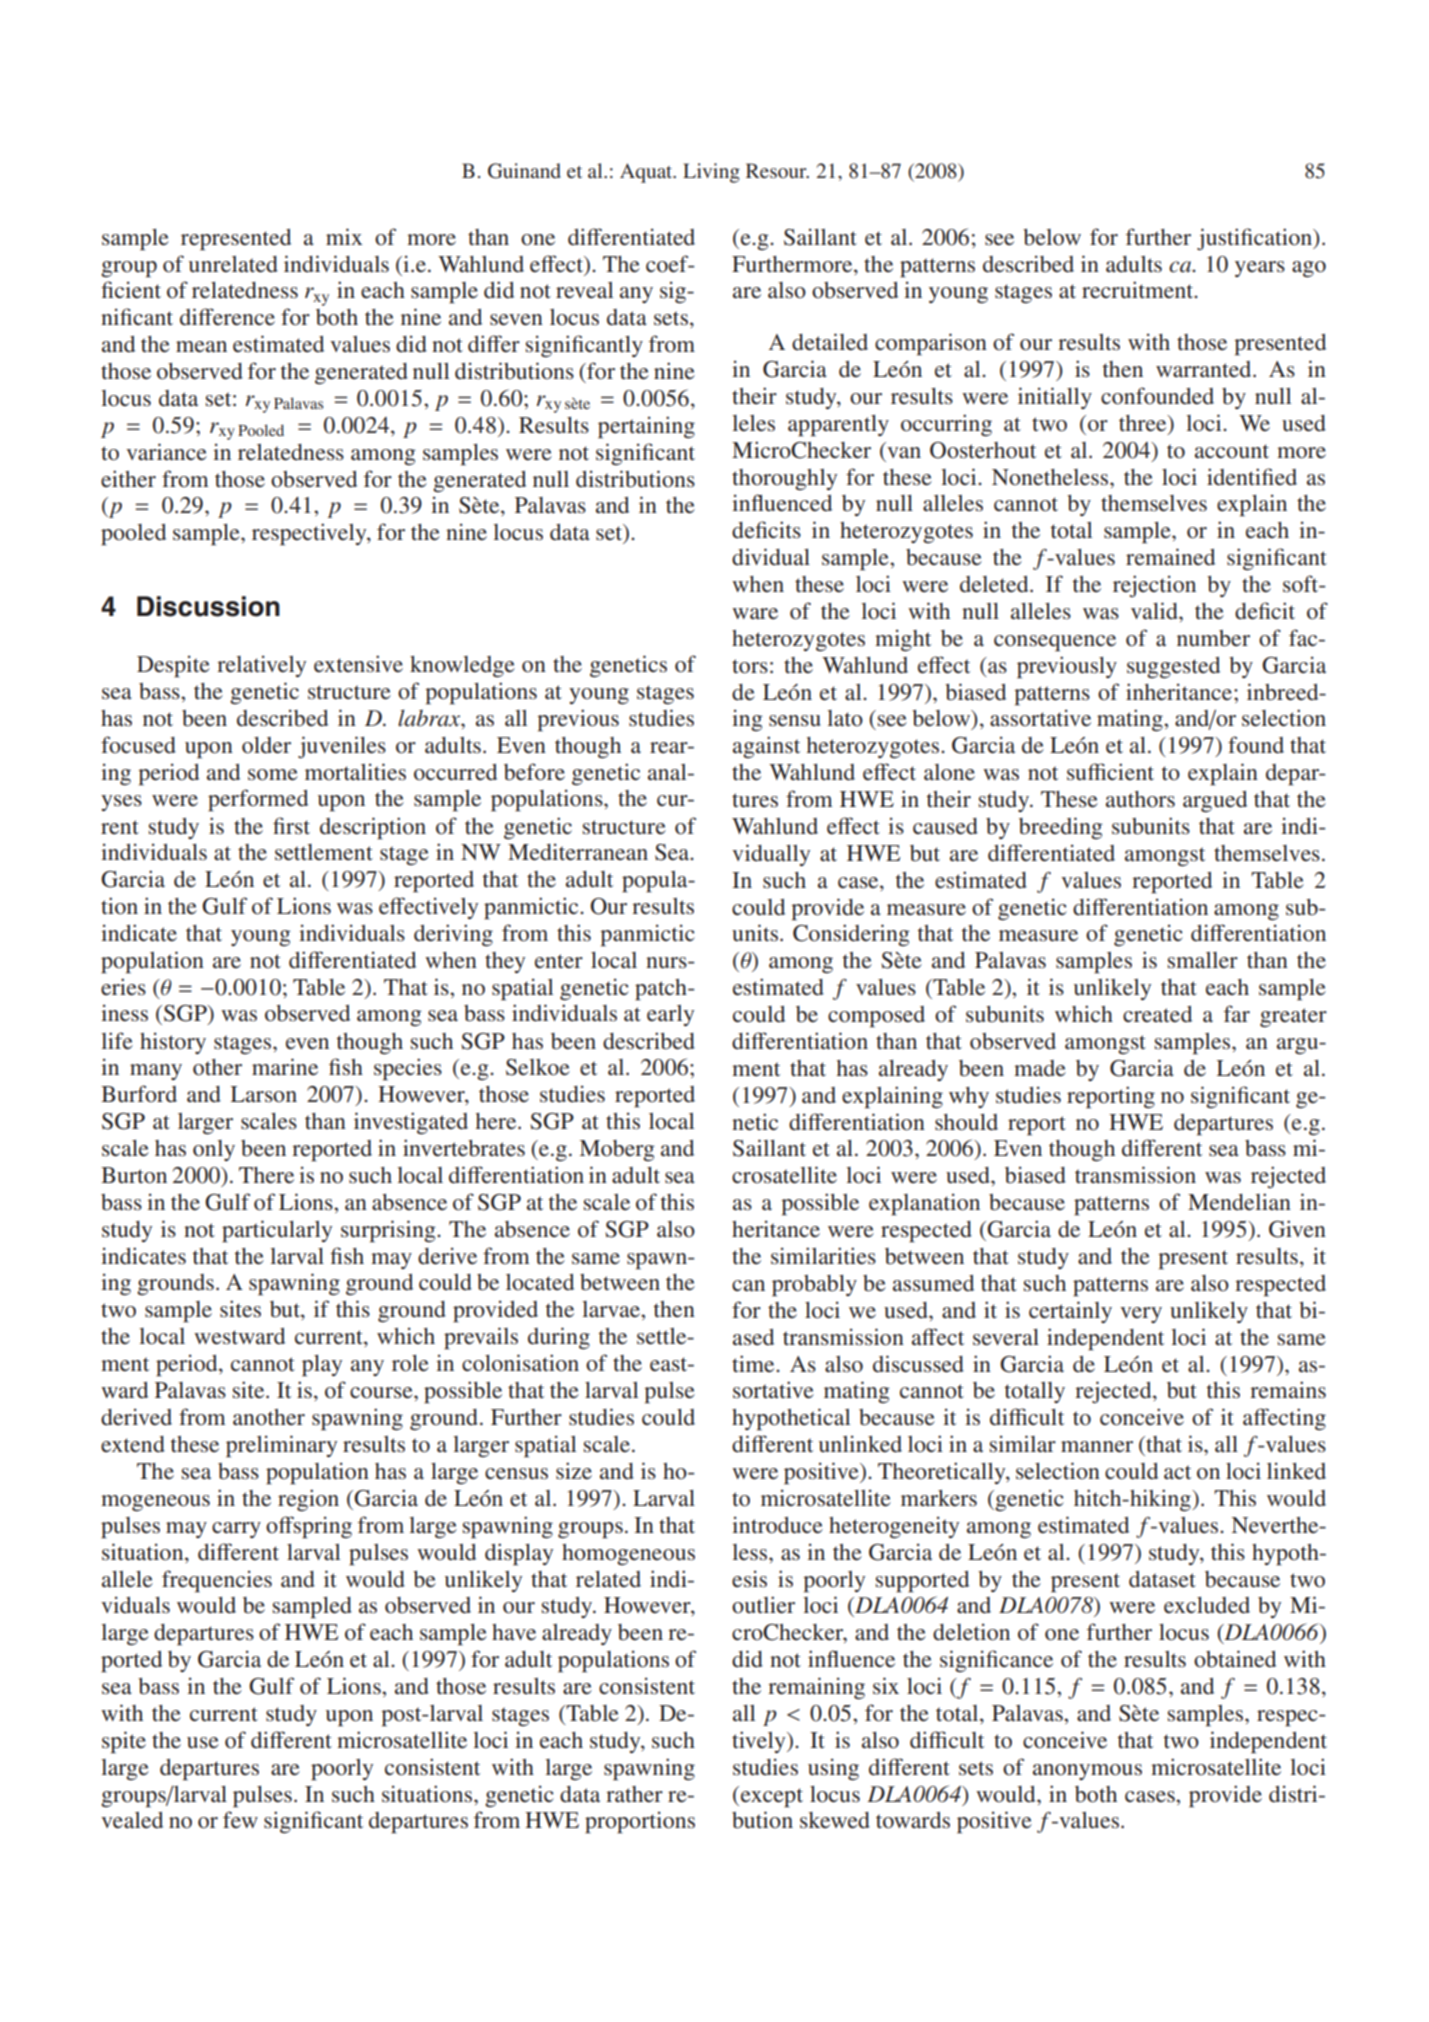 This page has width=1429, height=2022. I want to click on years, so click(1260, 269).
